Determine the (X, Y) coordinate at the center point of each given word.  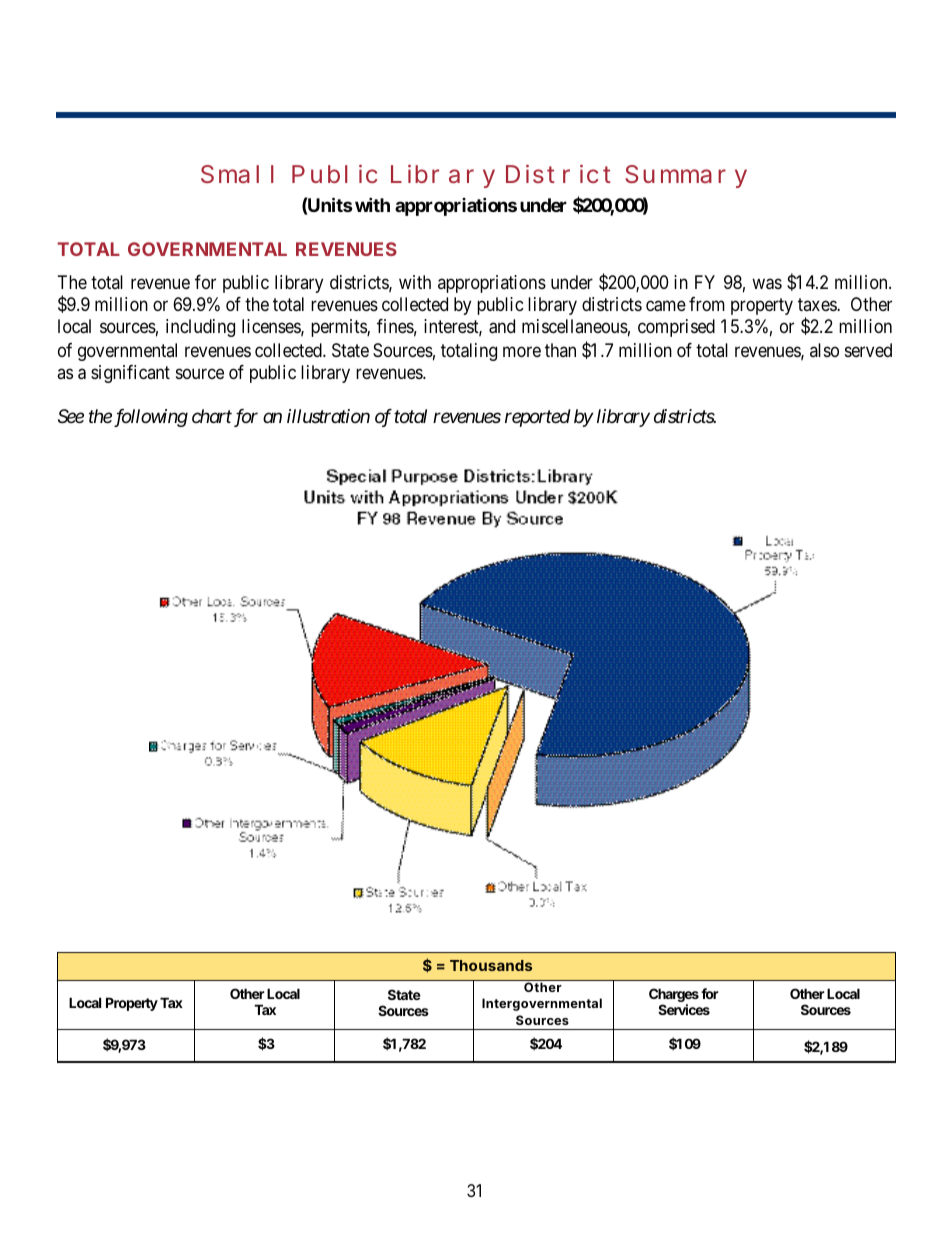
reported (538, 418)
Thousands (491, 965)
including (200, 328)
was (767, 284)
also (824, 350)
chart (212, 416)
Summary (686, 176)
